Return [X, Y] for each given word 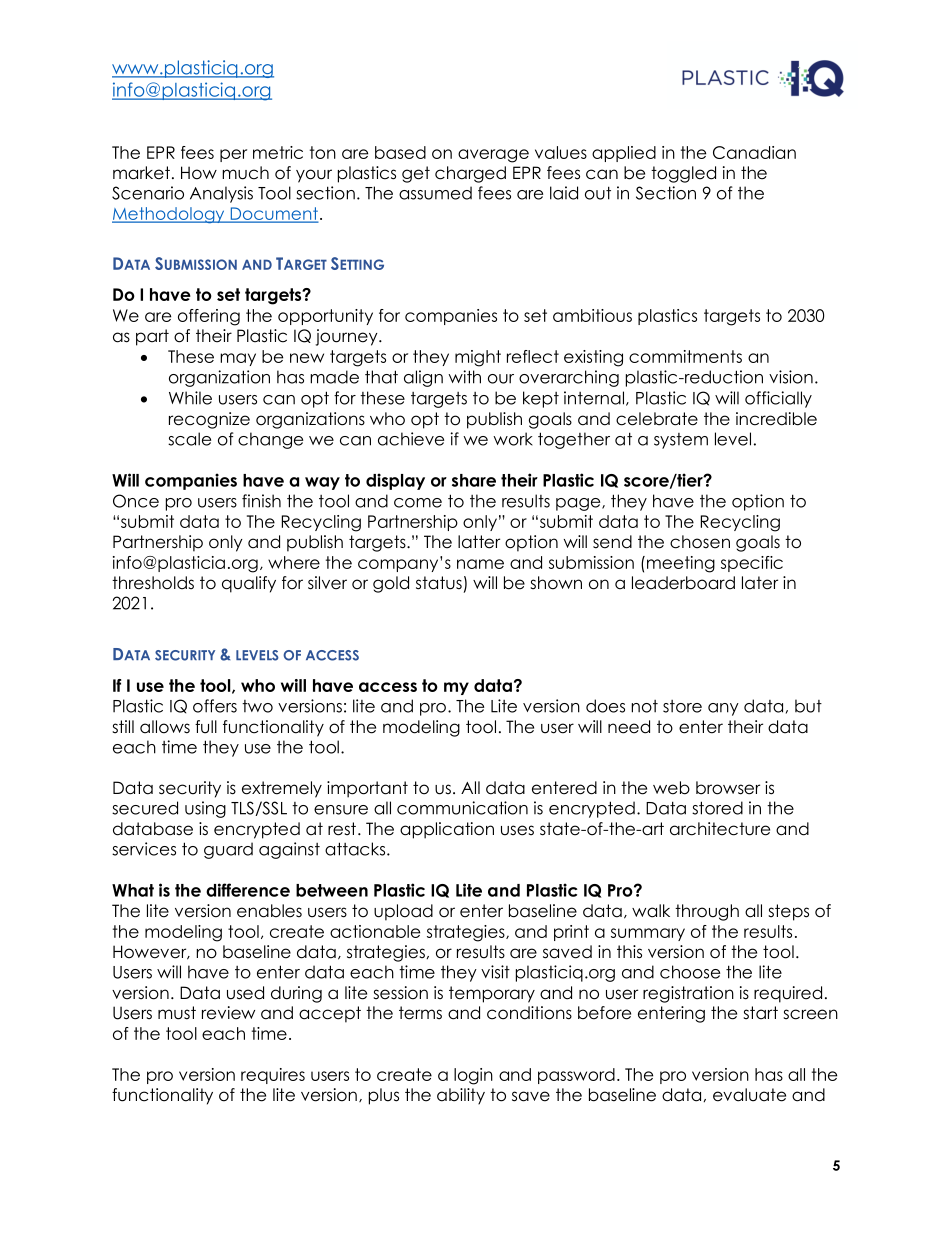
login [473, 1076]
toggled [683, 174]
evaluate [749, 1095]
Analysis [221, 194]
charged [470, 174]
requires [273, 1076]
